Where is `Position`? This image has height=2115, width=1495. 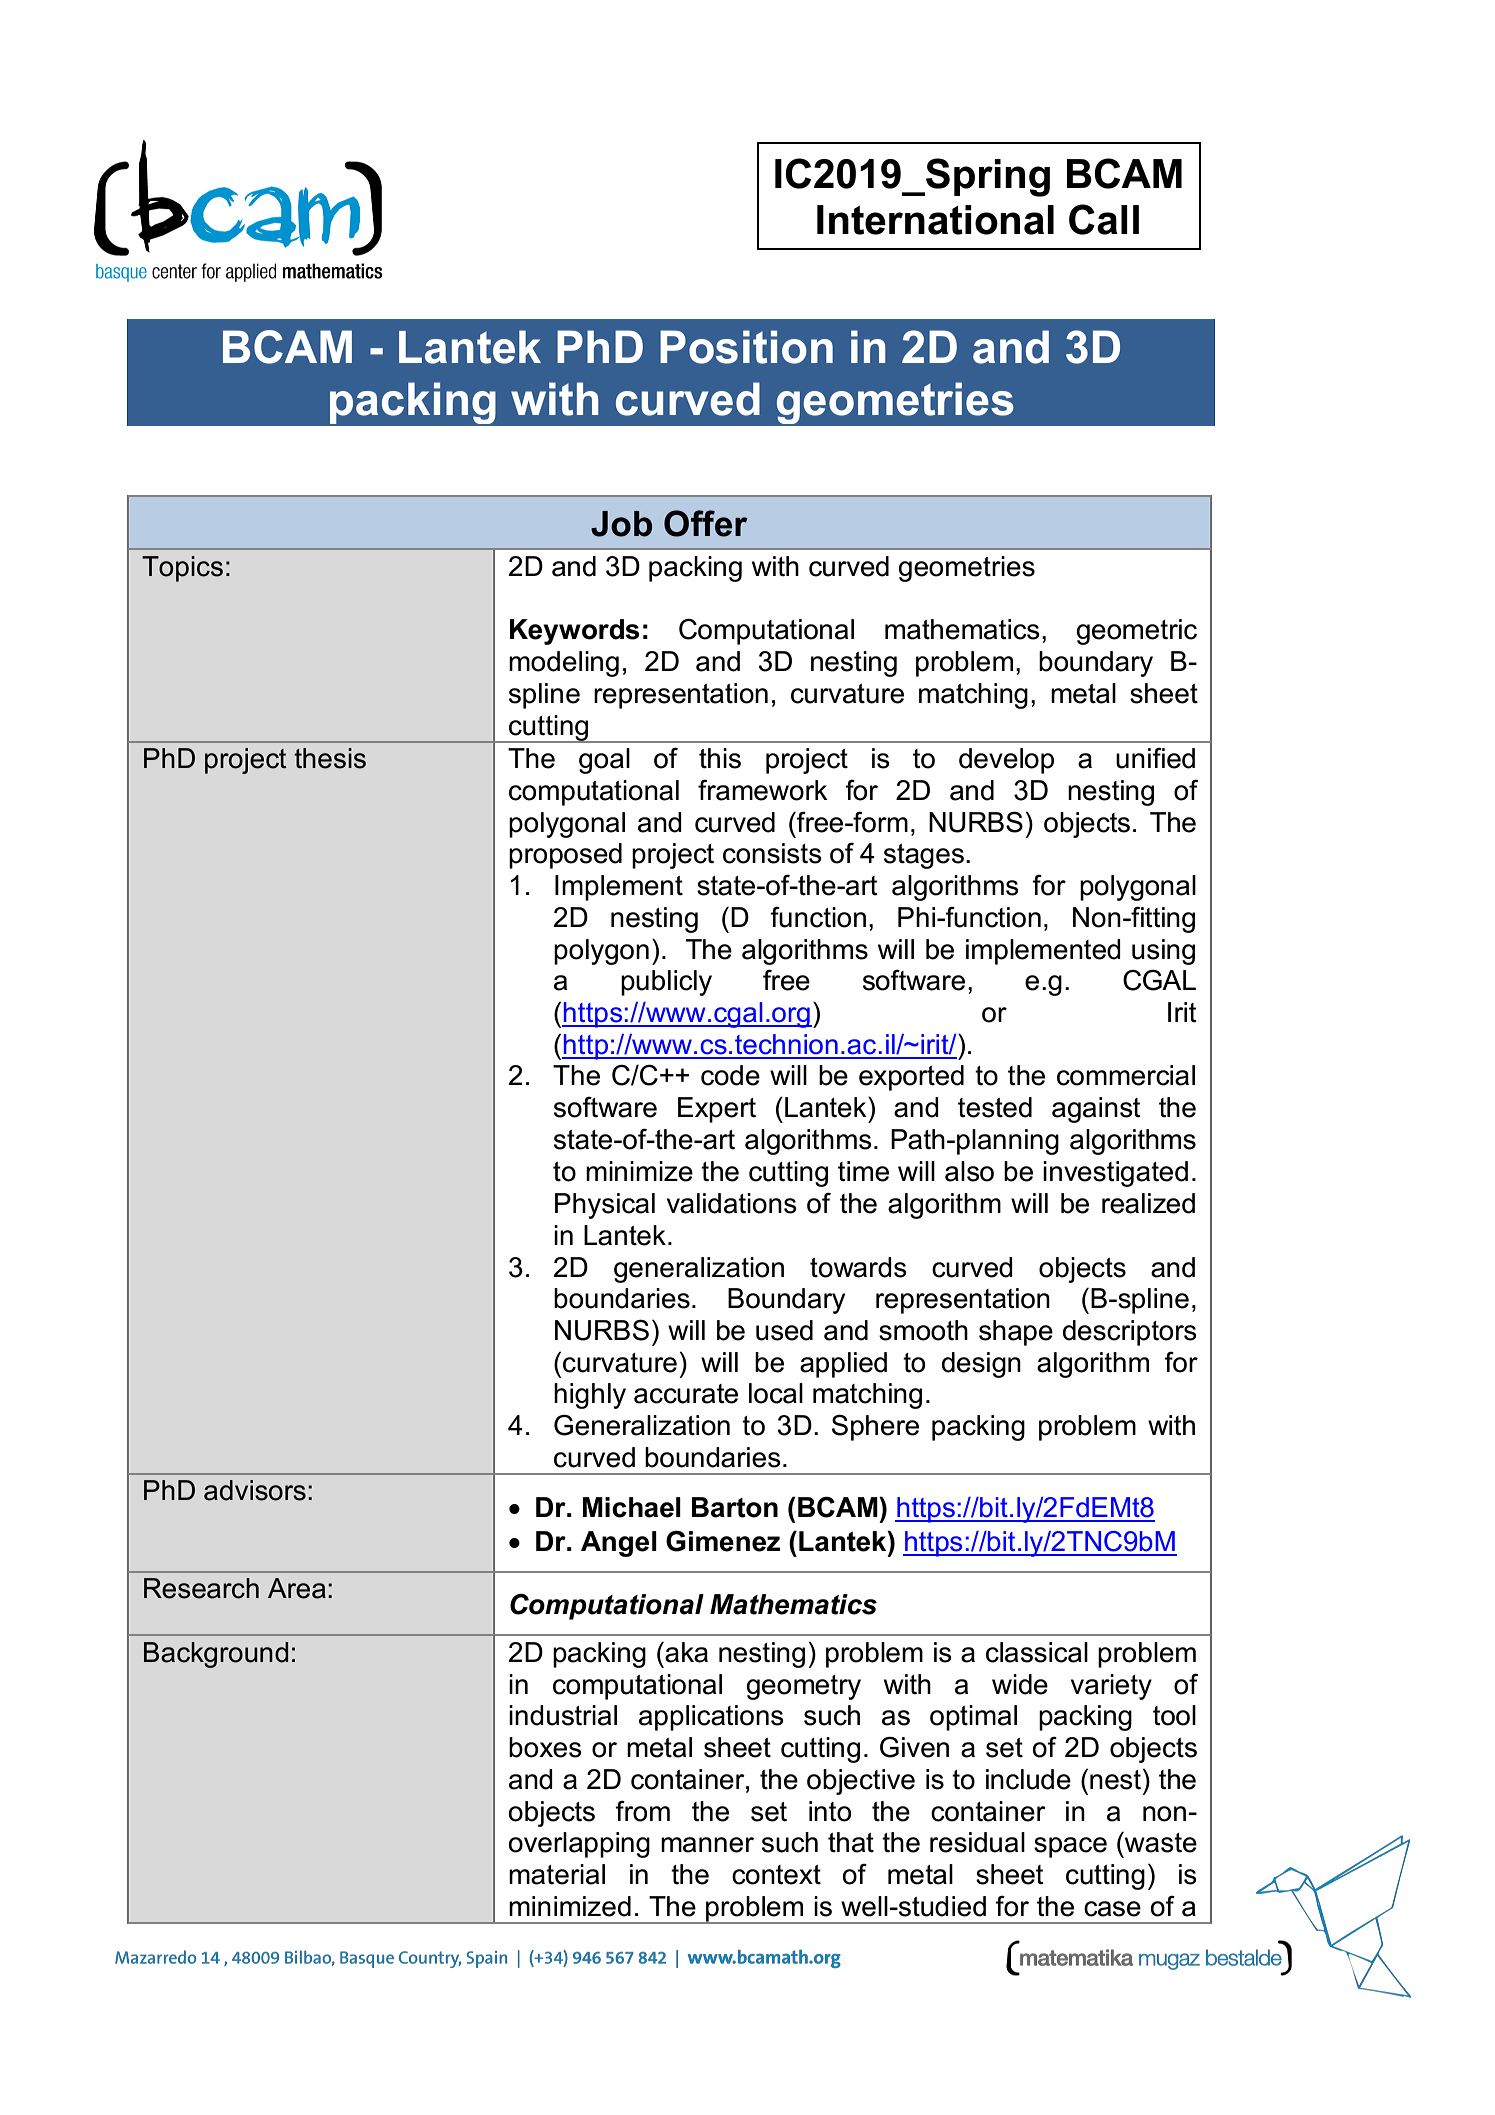
Position is located at coordinates (746, 347).
